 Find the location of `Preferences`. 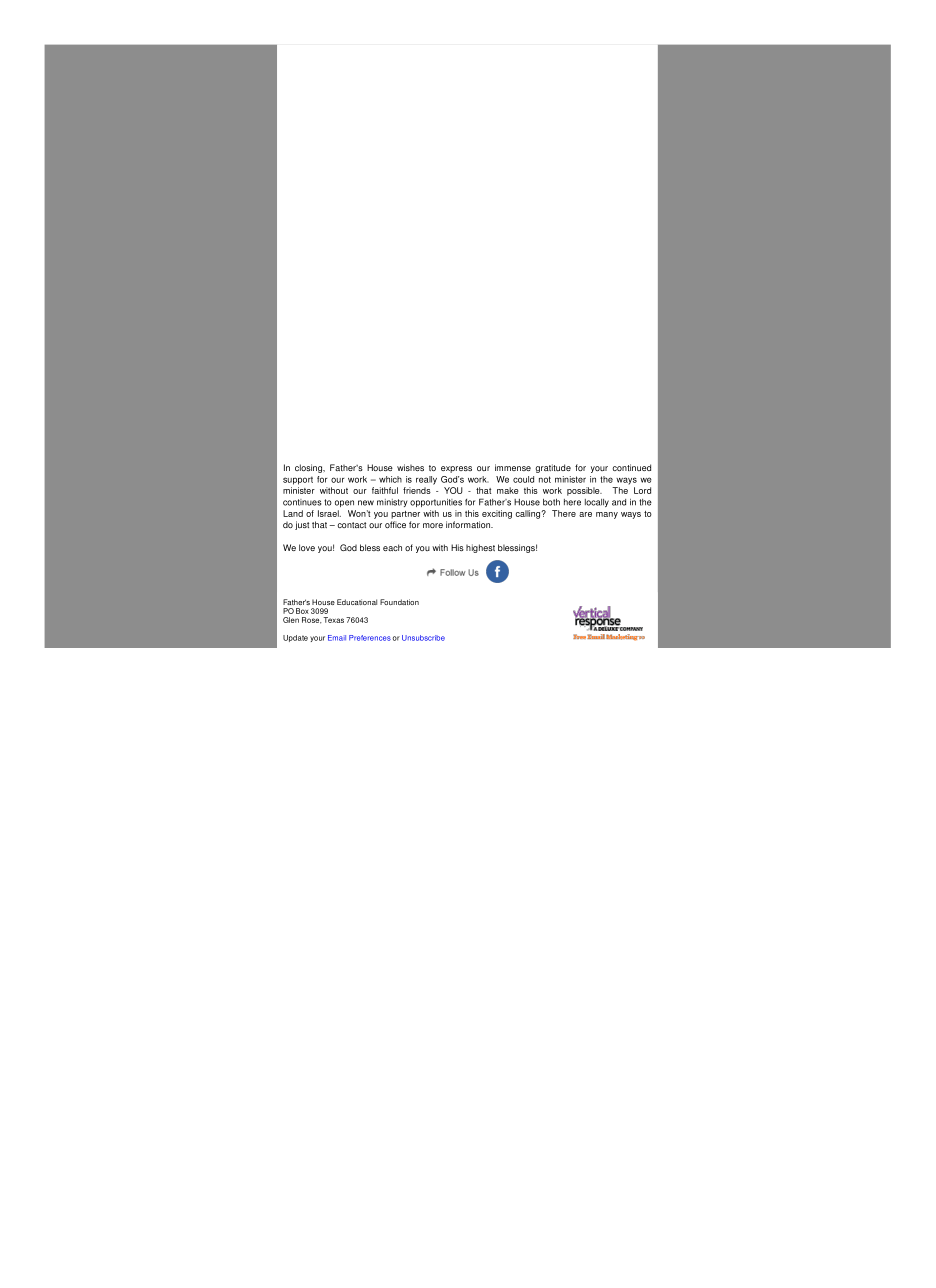

Preferences is located at coordinates (370, 638).
